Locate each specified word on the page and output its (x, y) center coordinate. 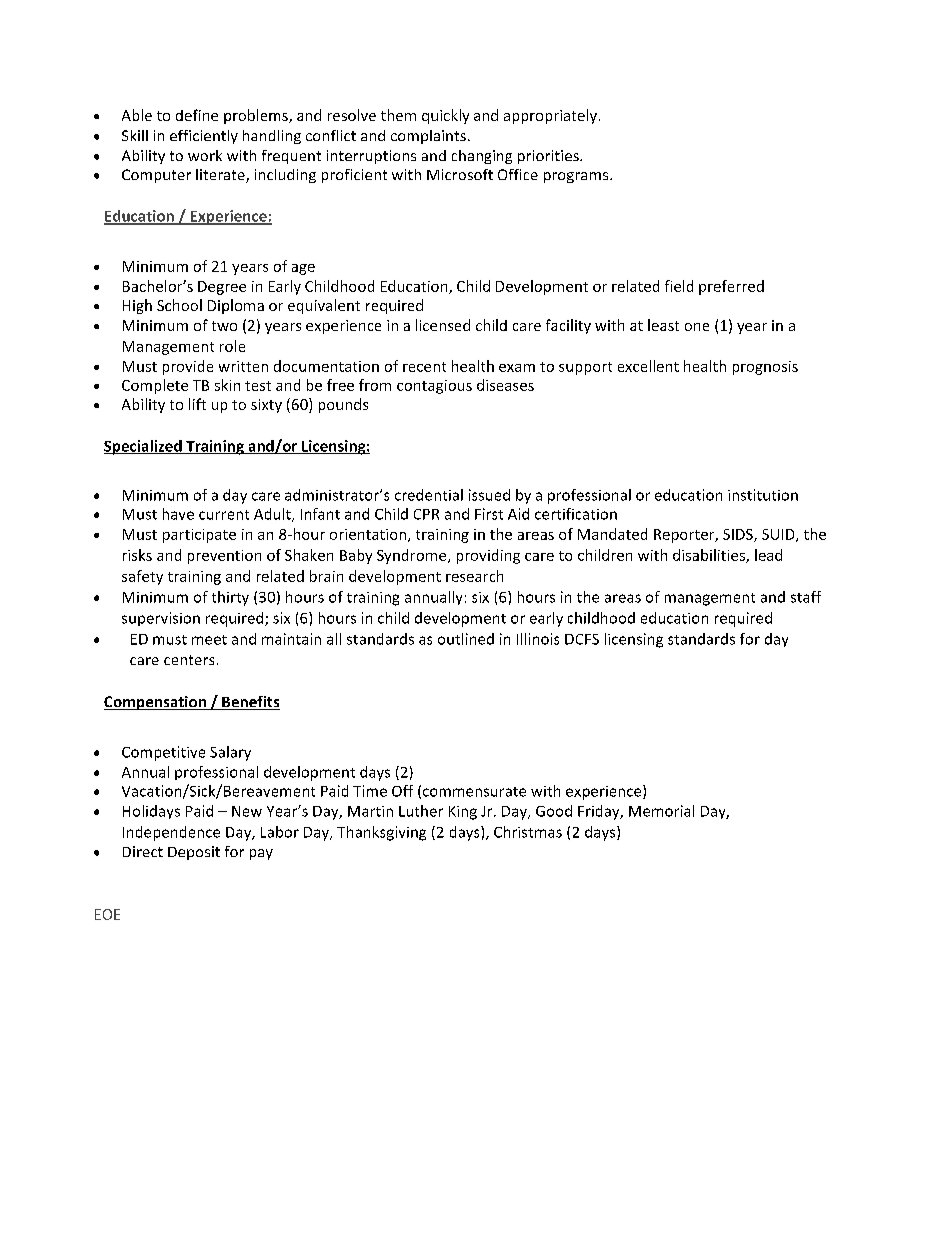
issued (489, 495)
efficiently (204, 137)
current (224, 515)
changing (482, 157)
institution (763, 495)
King (463, 813)
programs (577, 177)
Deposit (194, 853)
